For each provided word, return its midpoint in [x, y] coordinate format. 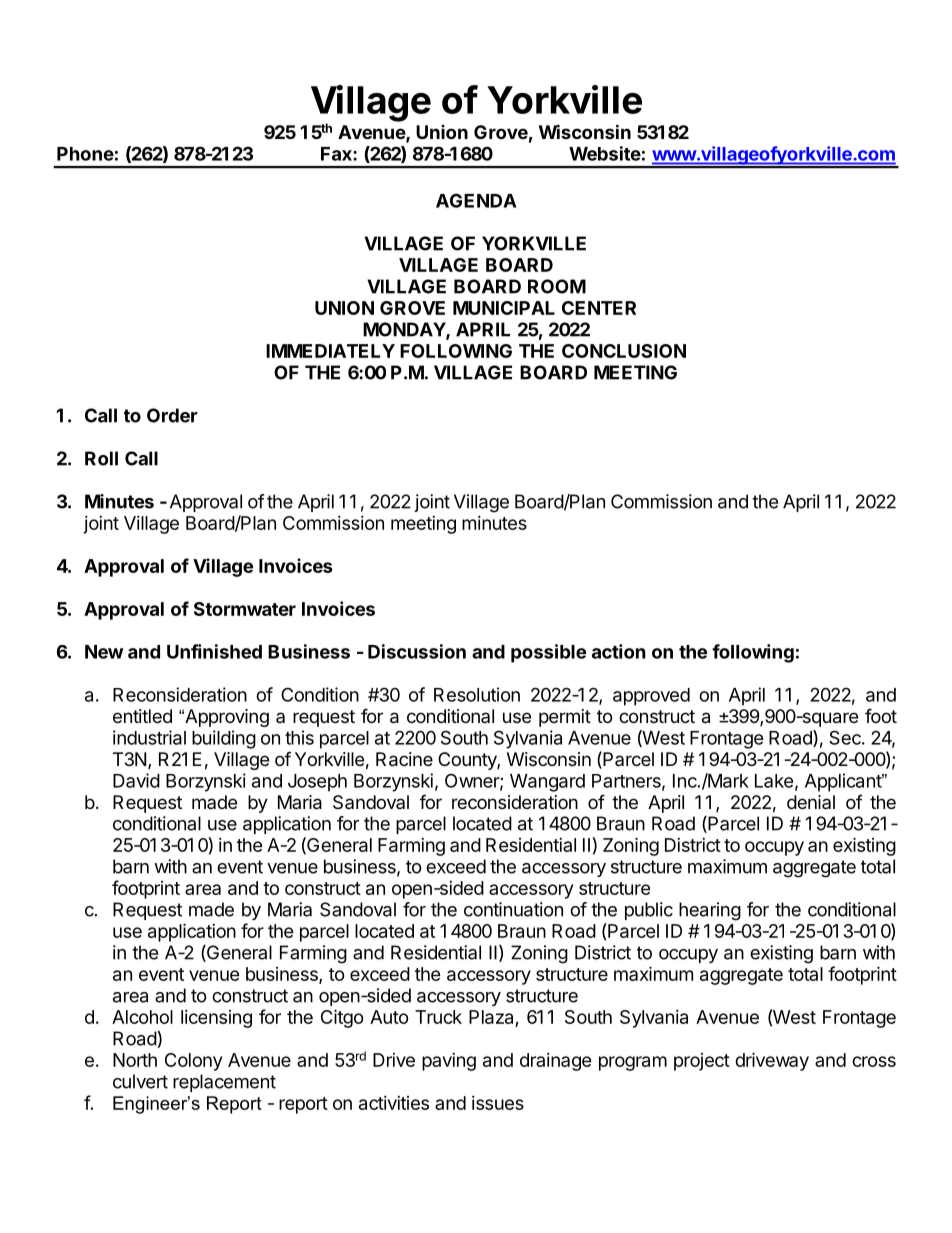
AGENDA [476, 200]
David [136, 780]
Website [605, 153]
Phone [85, 154]
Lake [774, 781]
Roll [101, 458]
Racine [404, 759]
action [619, 651]
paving [449, 1062]
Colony [193, 1062]
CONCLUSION [624, 351]
